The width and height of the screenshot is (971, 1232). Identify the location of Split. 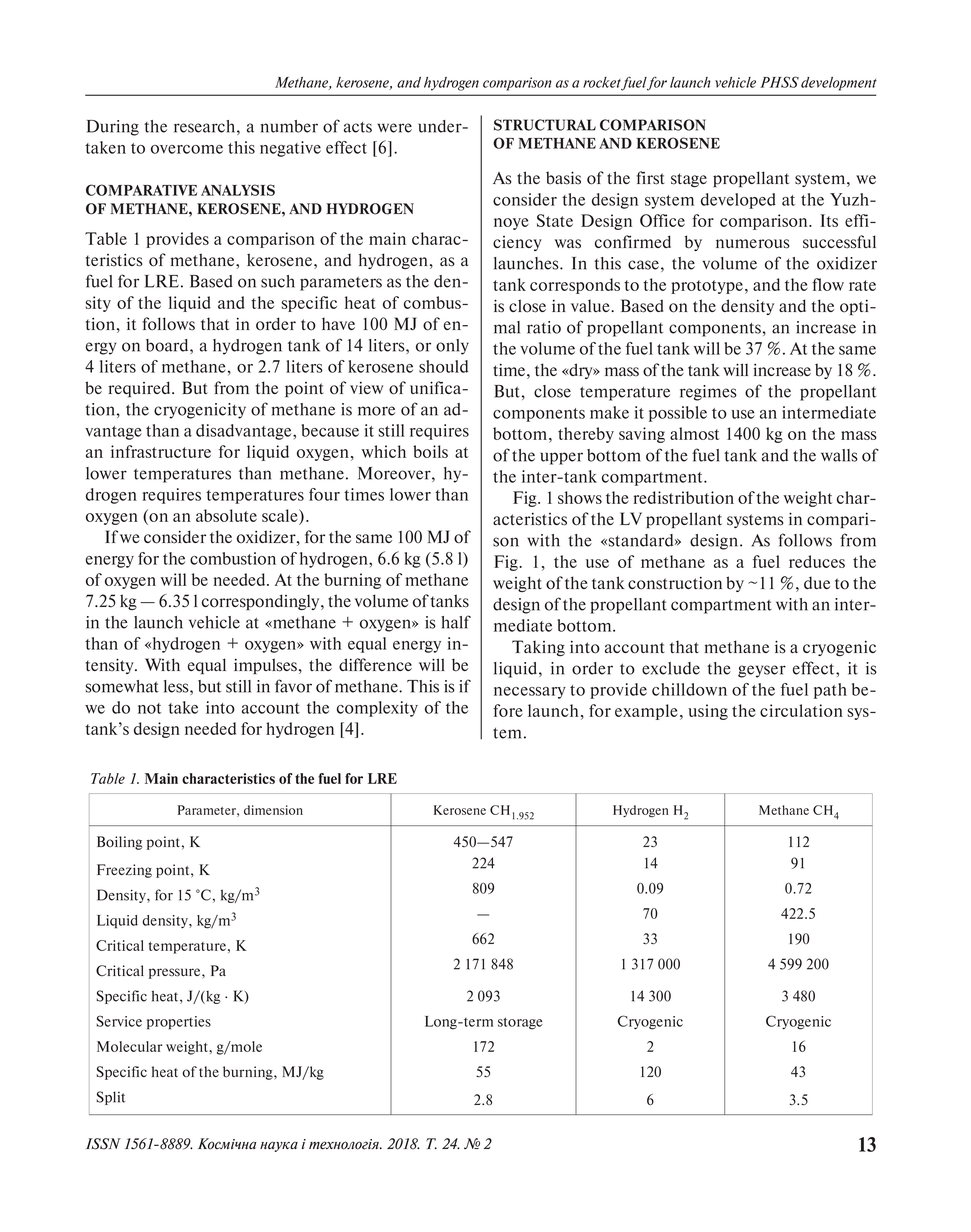
(111, 1098).
